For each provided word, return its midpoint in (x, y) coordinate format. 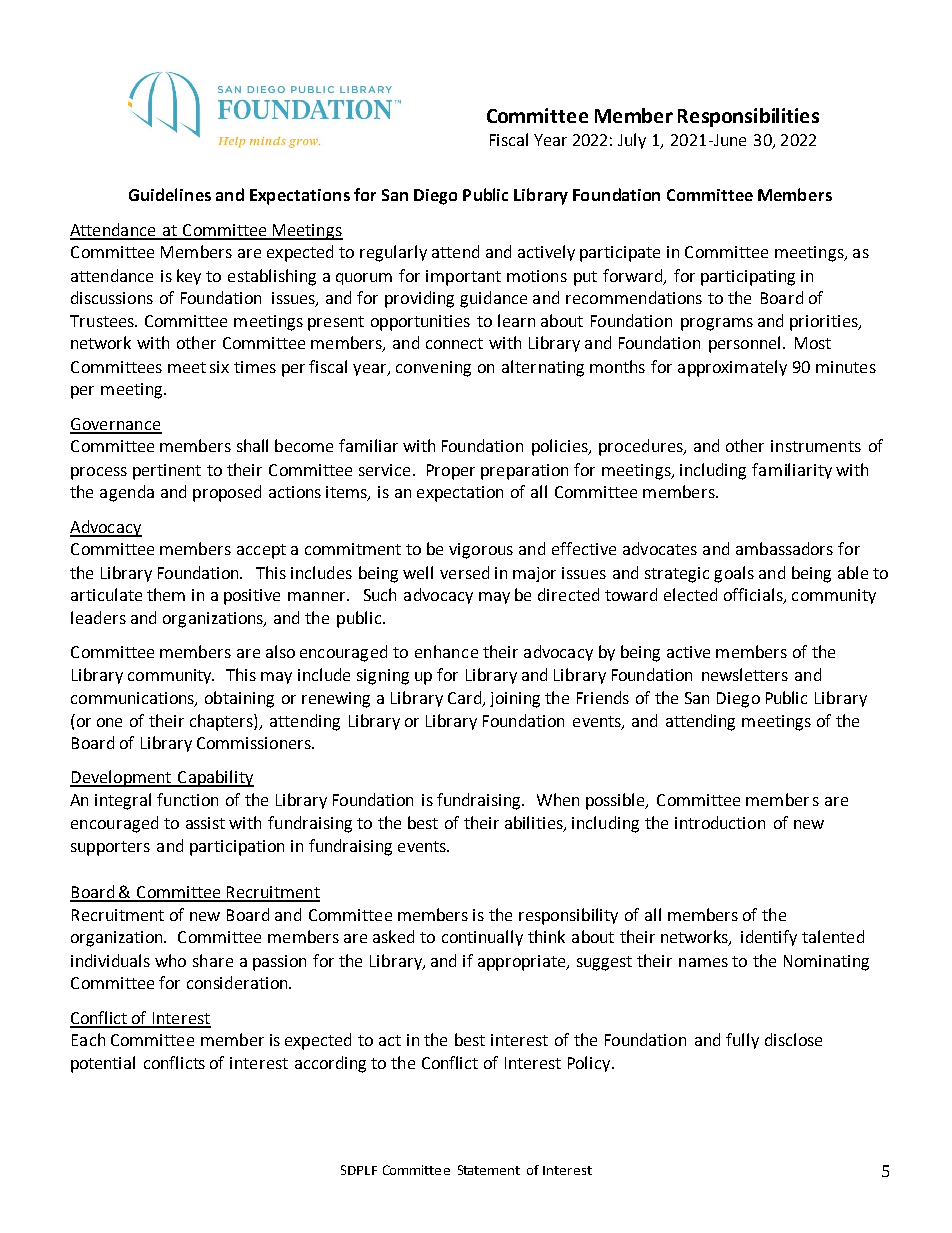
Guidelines (170, 194)
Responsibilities (748, 117)
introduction (720, 822)
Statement (489, 1170)
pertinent (167, 472)
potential (103, 1064)
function (187, 799)
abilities (535, 823)
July (632, 141)
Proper (451, 472)
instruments (816, 446)
